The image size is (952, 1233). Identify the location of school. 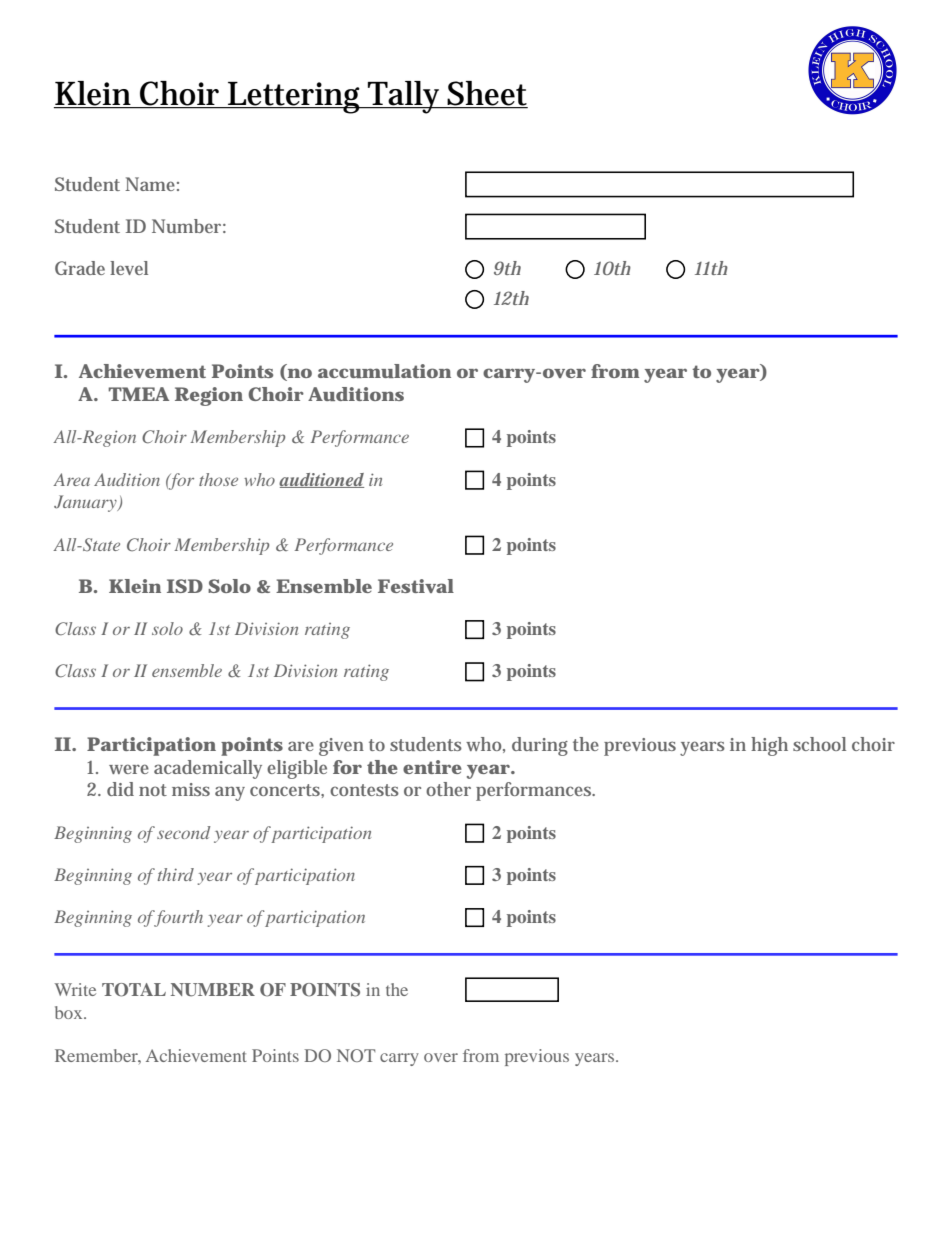
(819, 744).
